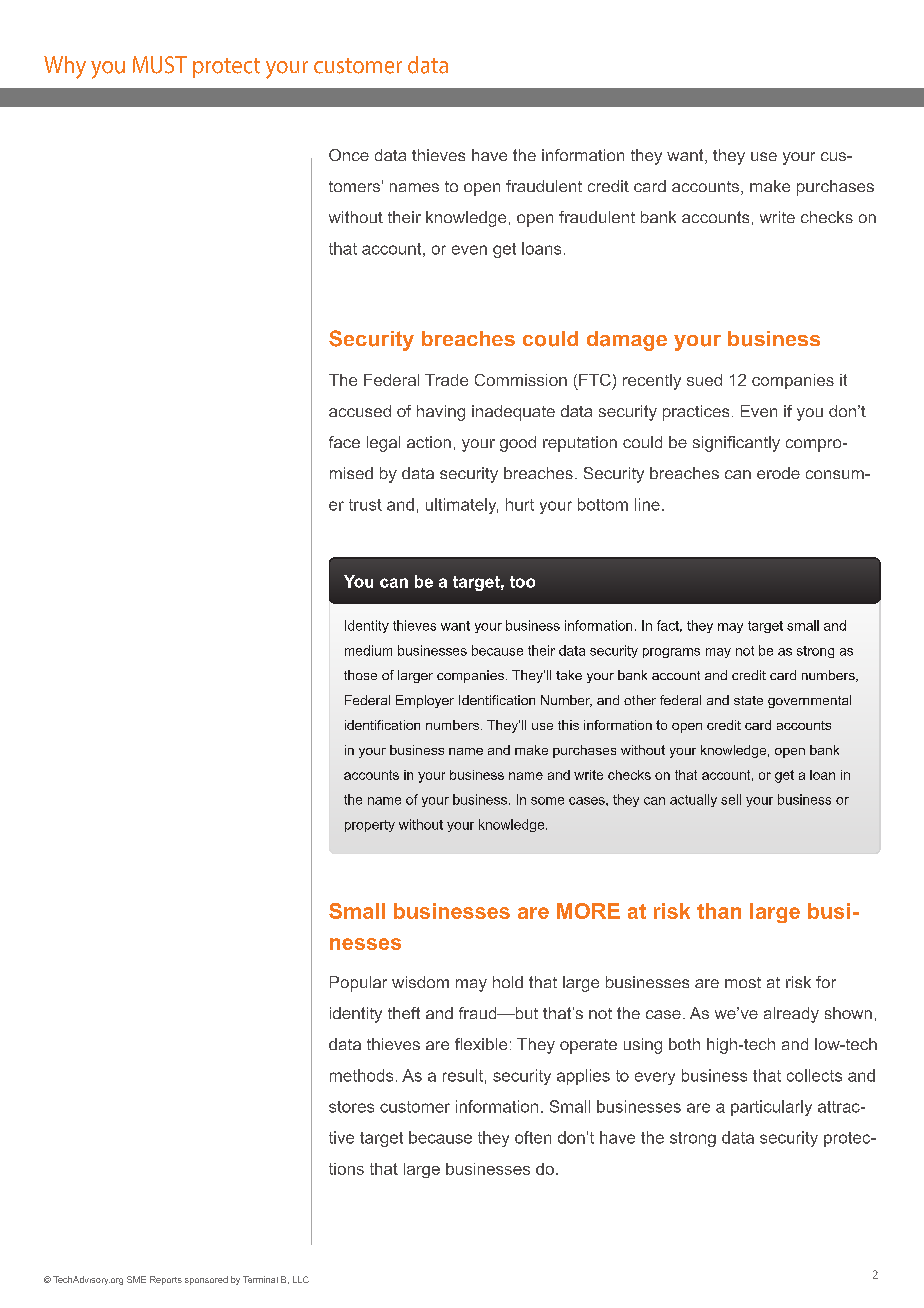  Describe the element at coordinates (160, 65) in the document. I see `MUST` at that location.
